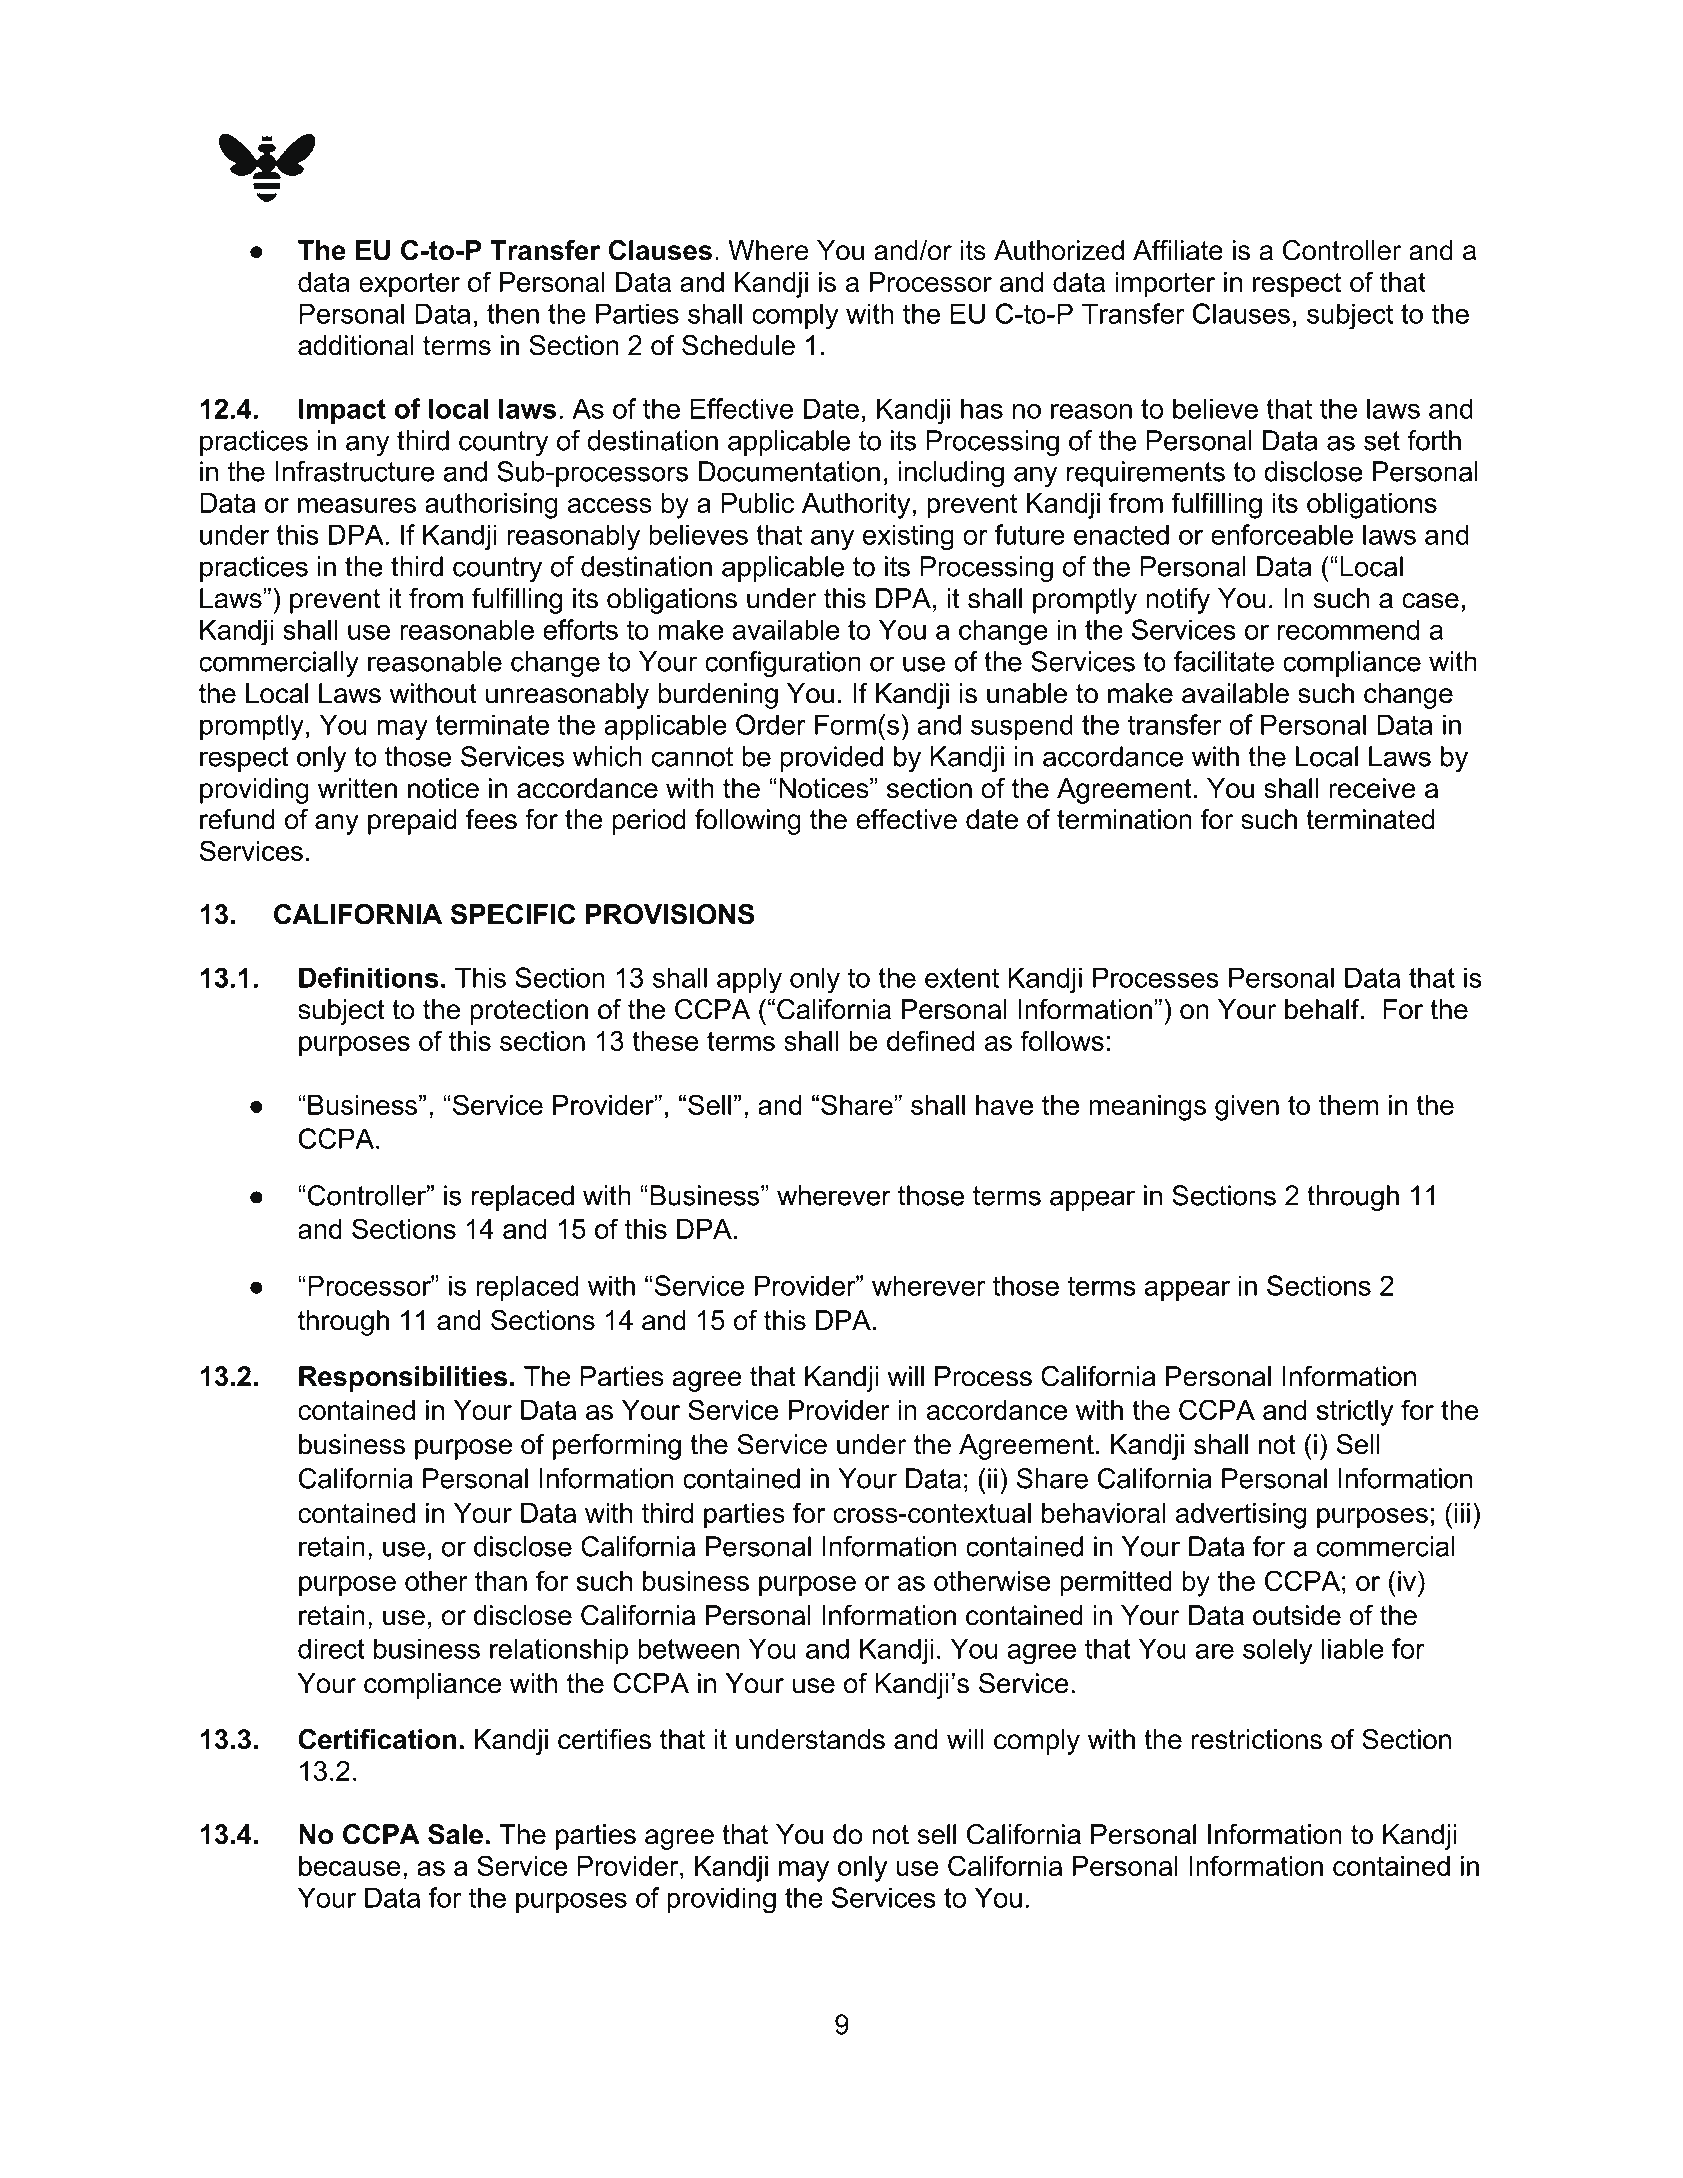 The width and height of the screenshot is (1683, 2178). Describe the element at coordinates (1165, 285) in the screenshot. I see `importer` at that location.
